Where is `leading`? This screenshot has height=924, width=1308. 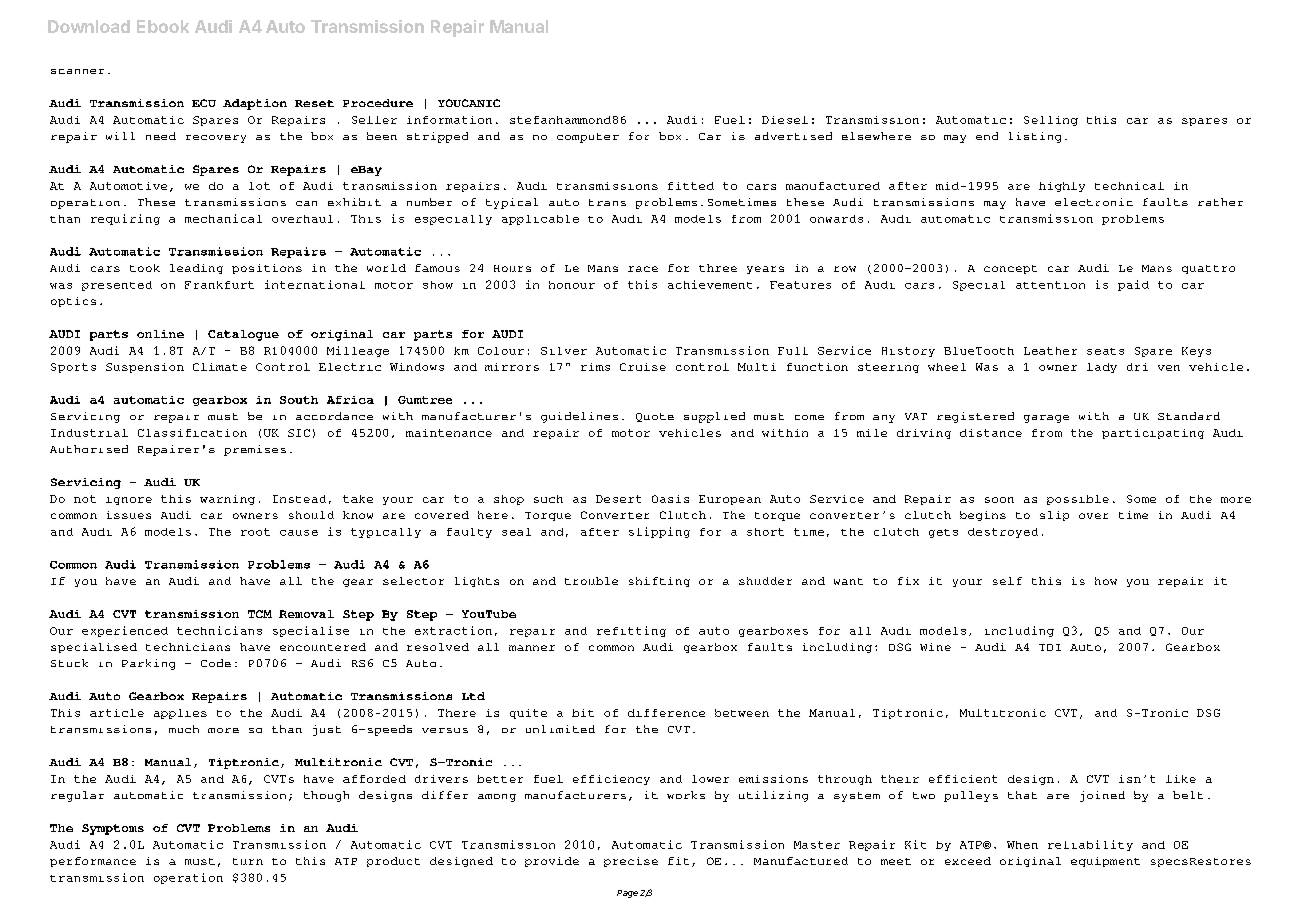
leading is located at coordinates (196, 269).
